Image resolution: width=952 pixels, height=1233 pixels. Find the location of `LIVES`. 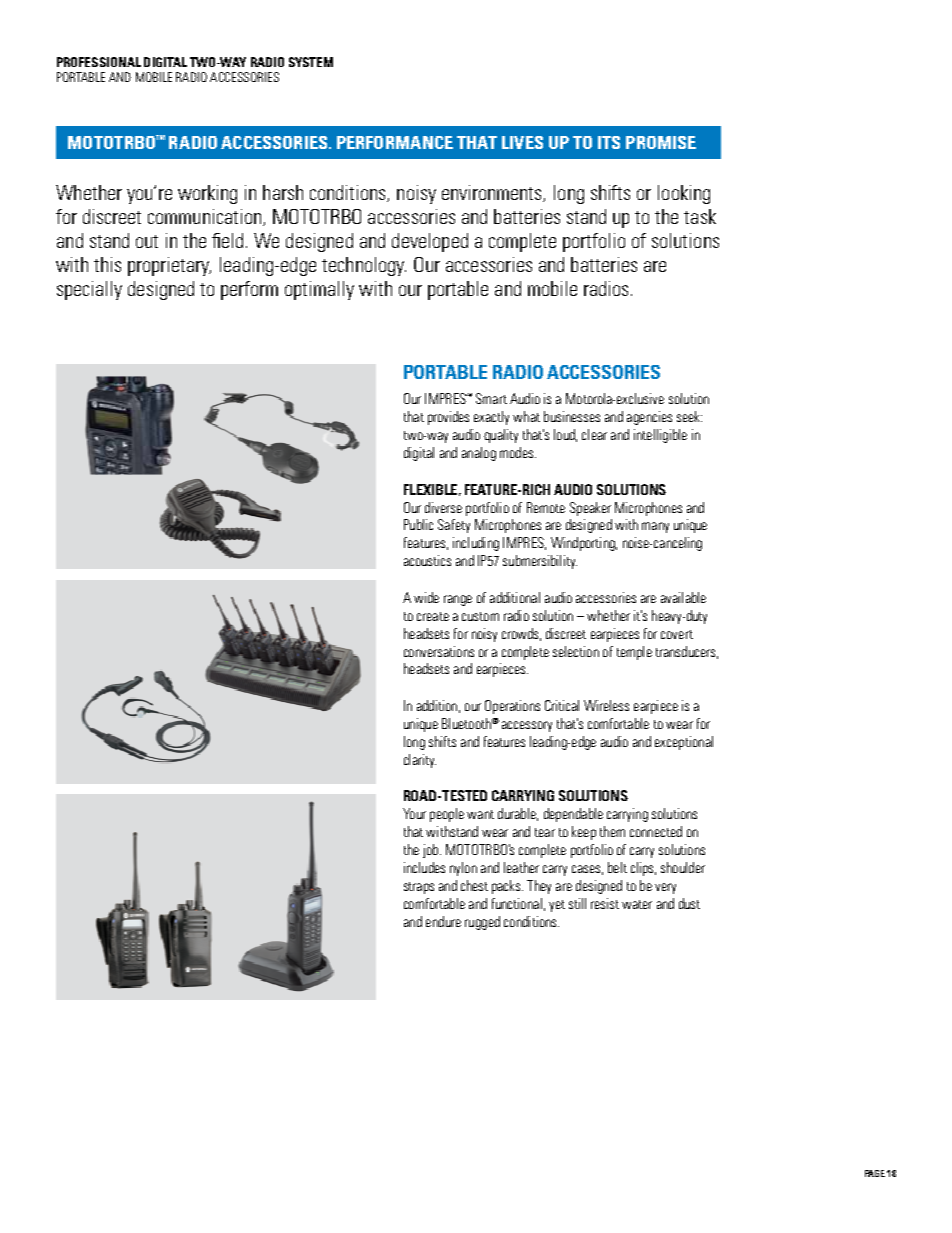

LIVES is located at coordinates (522, 142).
